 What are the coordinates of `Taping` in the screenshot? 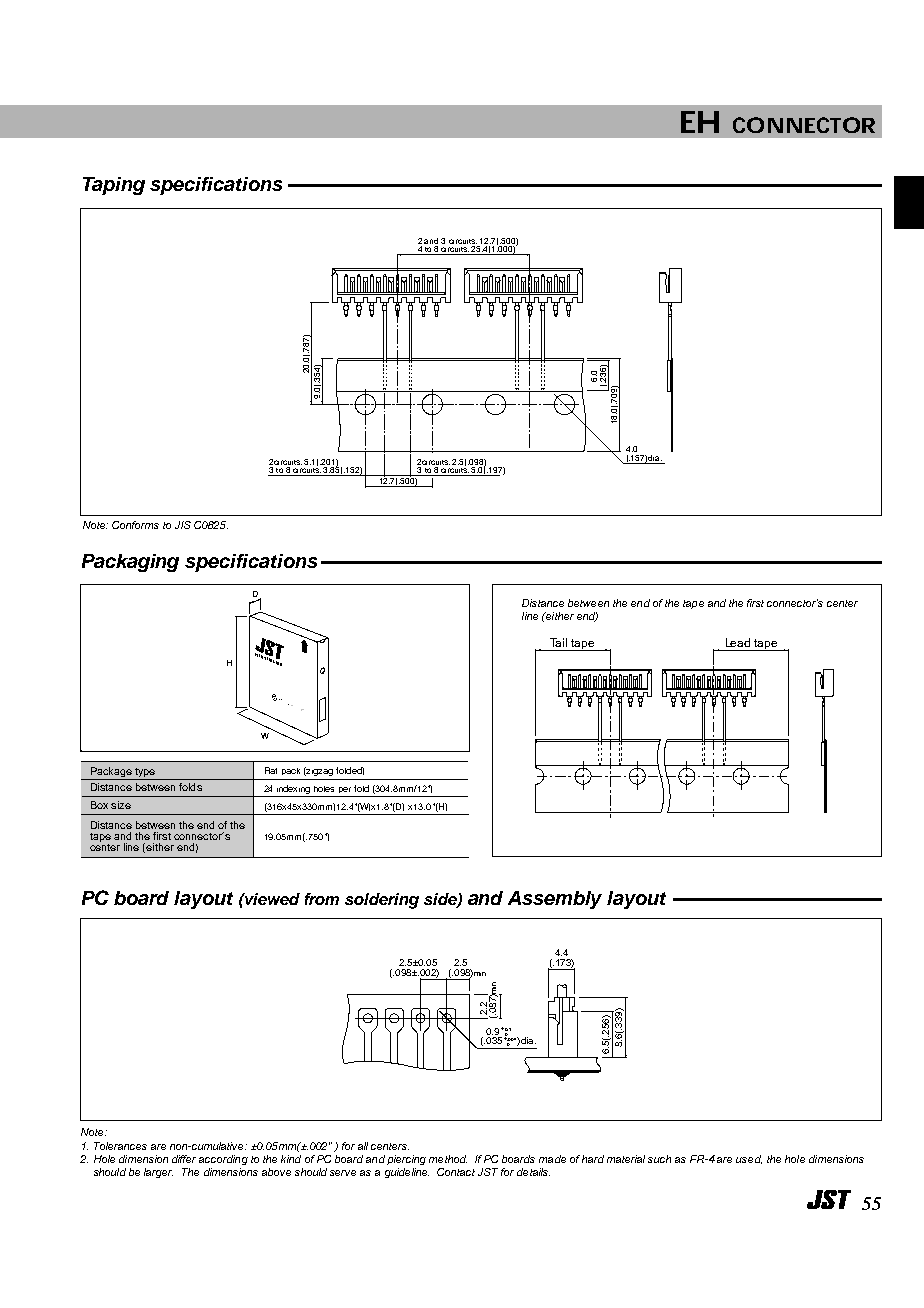 It's located at (114, 186).
